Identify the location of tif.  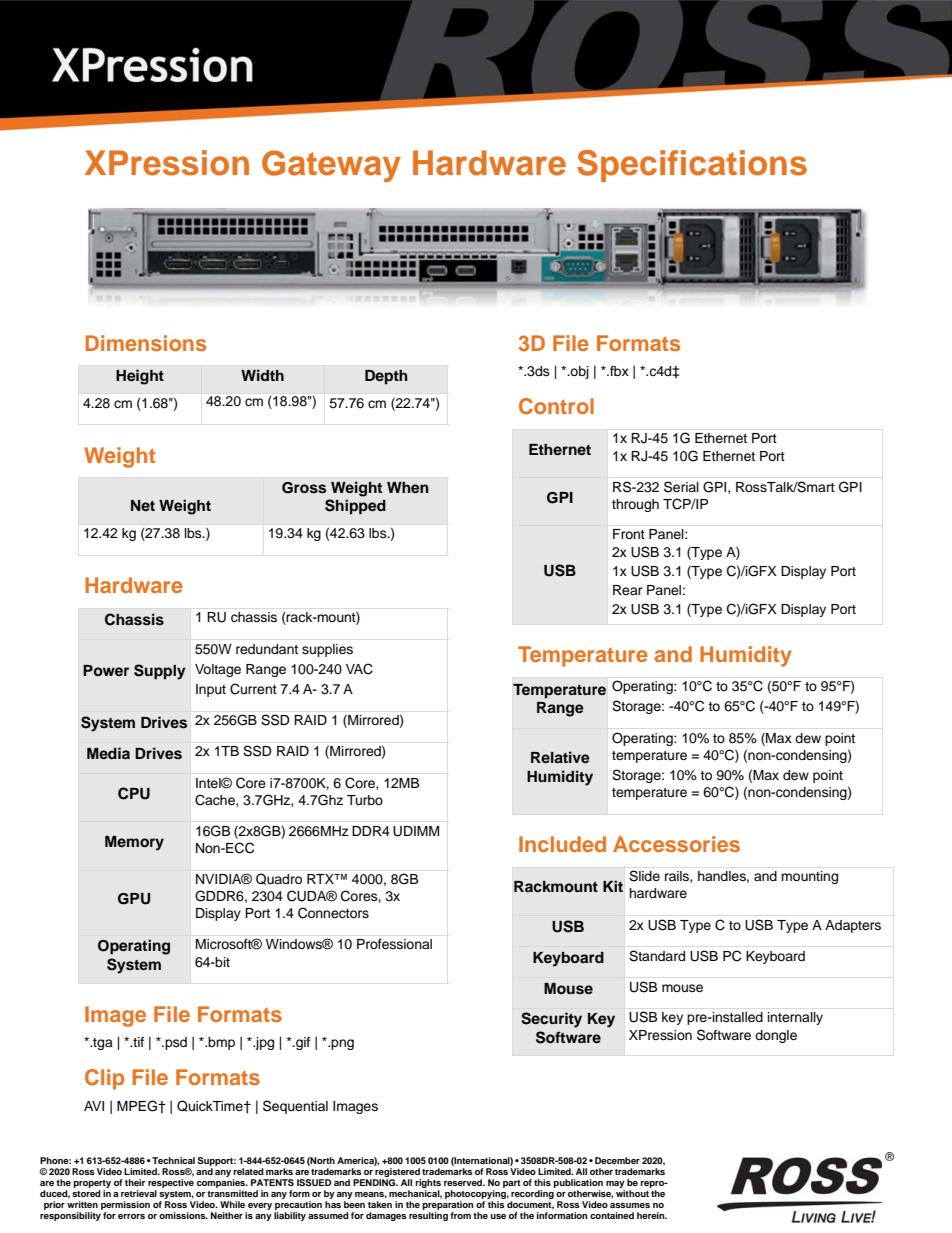
(137, 1042).
